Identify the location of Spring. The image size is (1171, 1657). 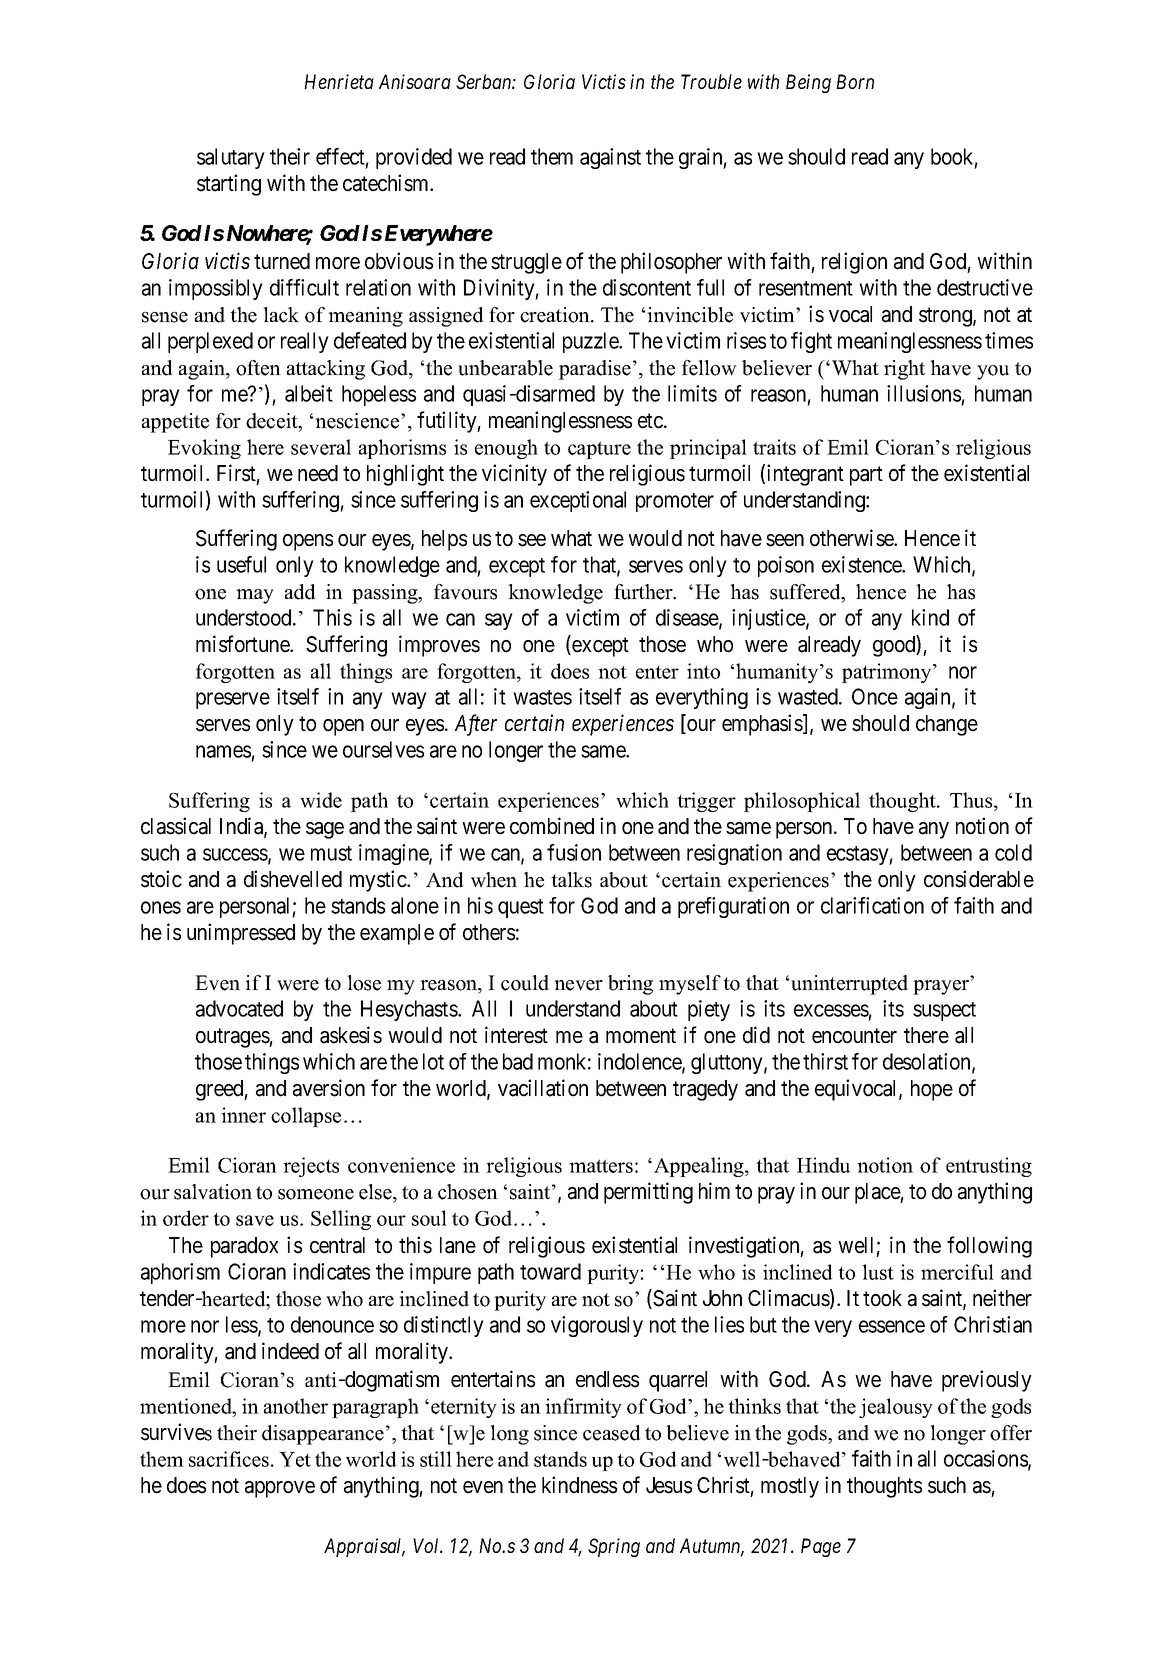
(614, 1547).
